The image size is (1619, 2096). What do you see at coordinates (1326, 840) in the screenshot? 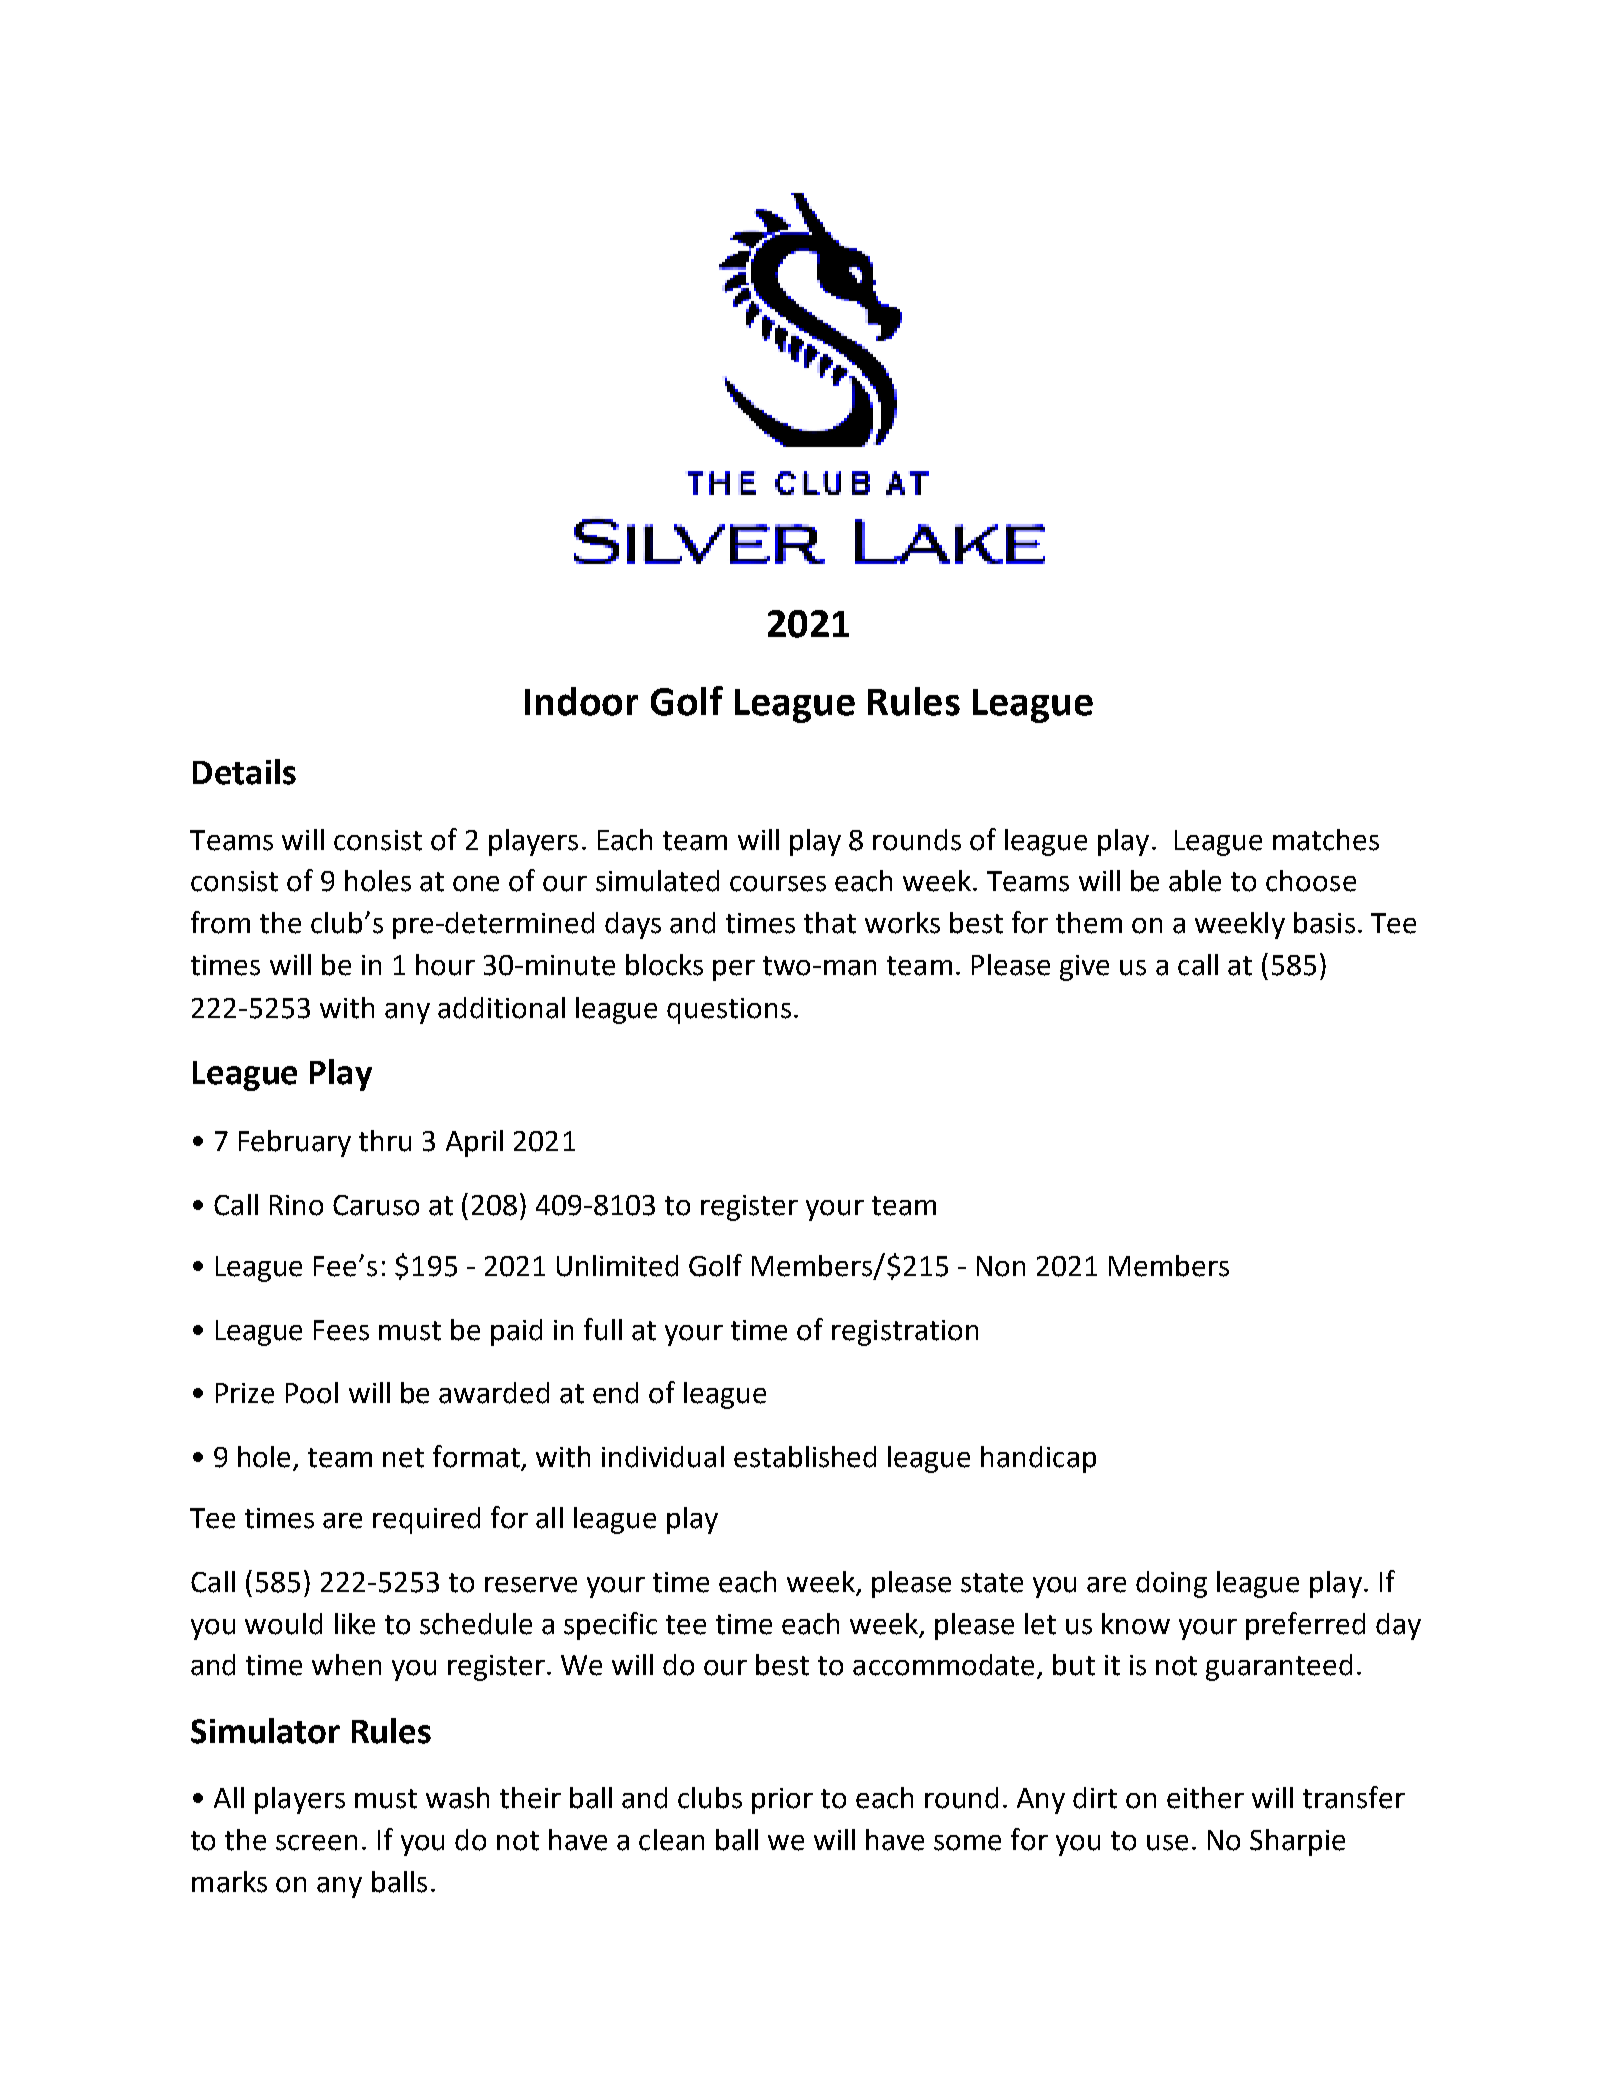
I see `matches` at bounding box center [1326, 840].
